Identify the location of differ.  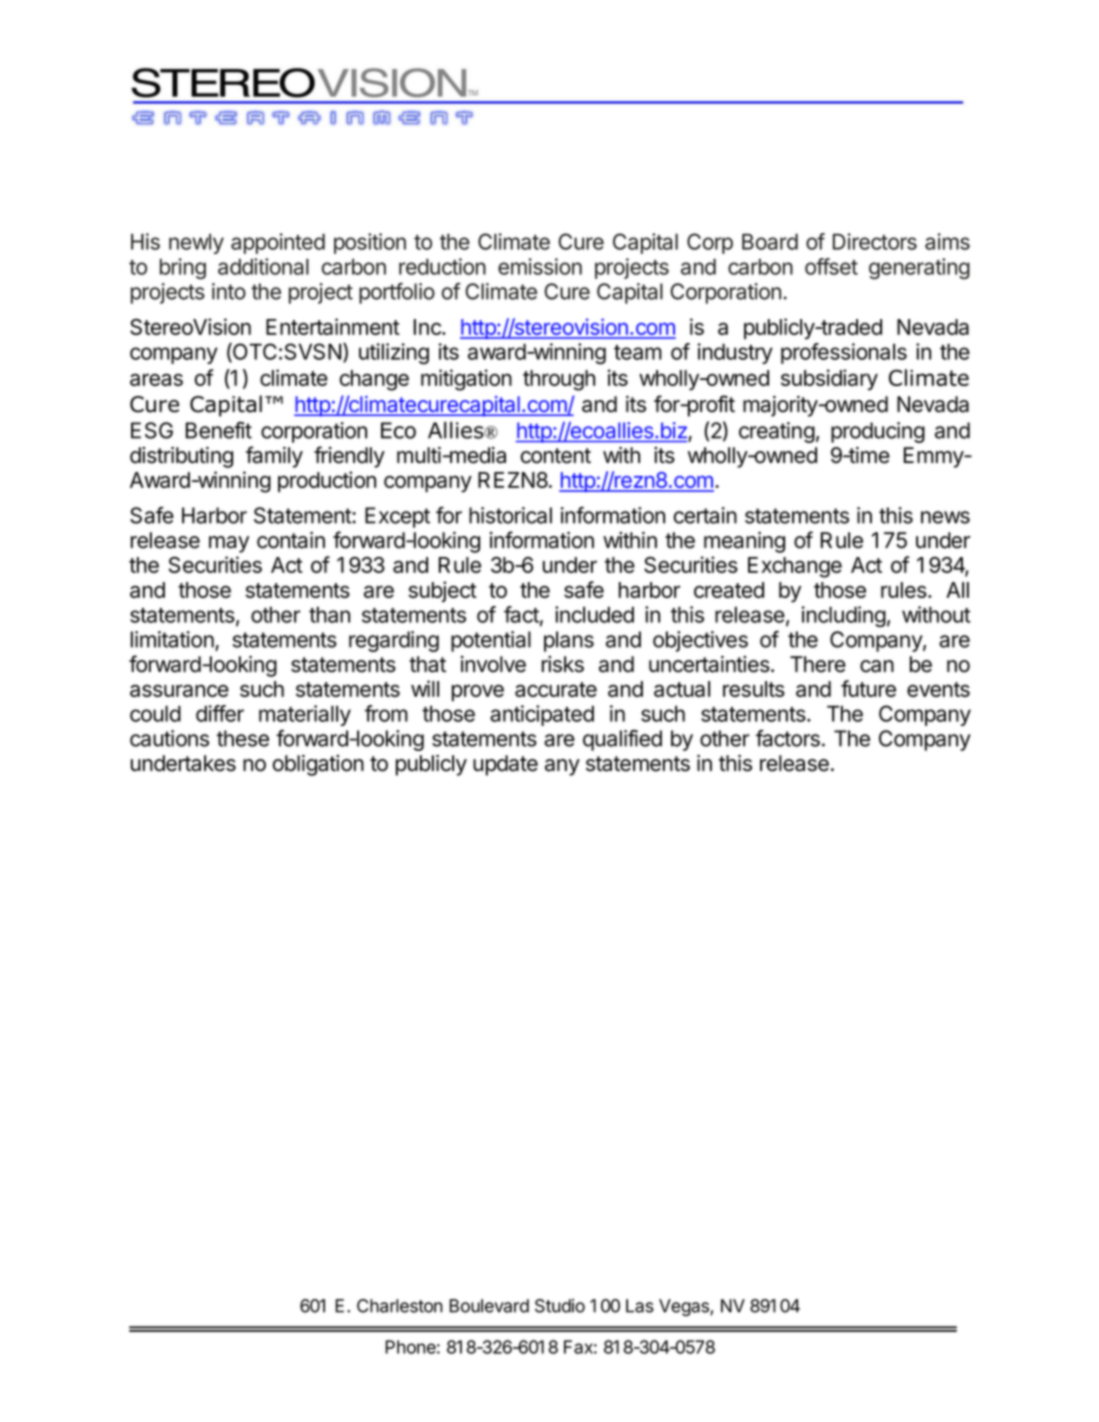
(220, 713).
